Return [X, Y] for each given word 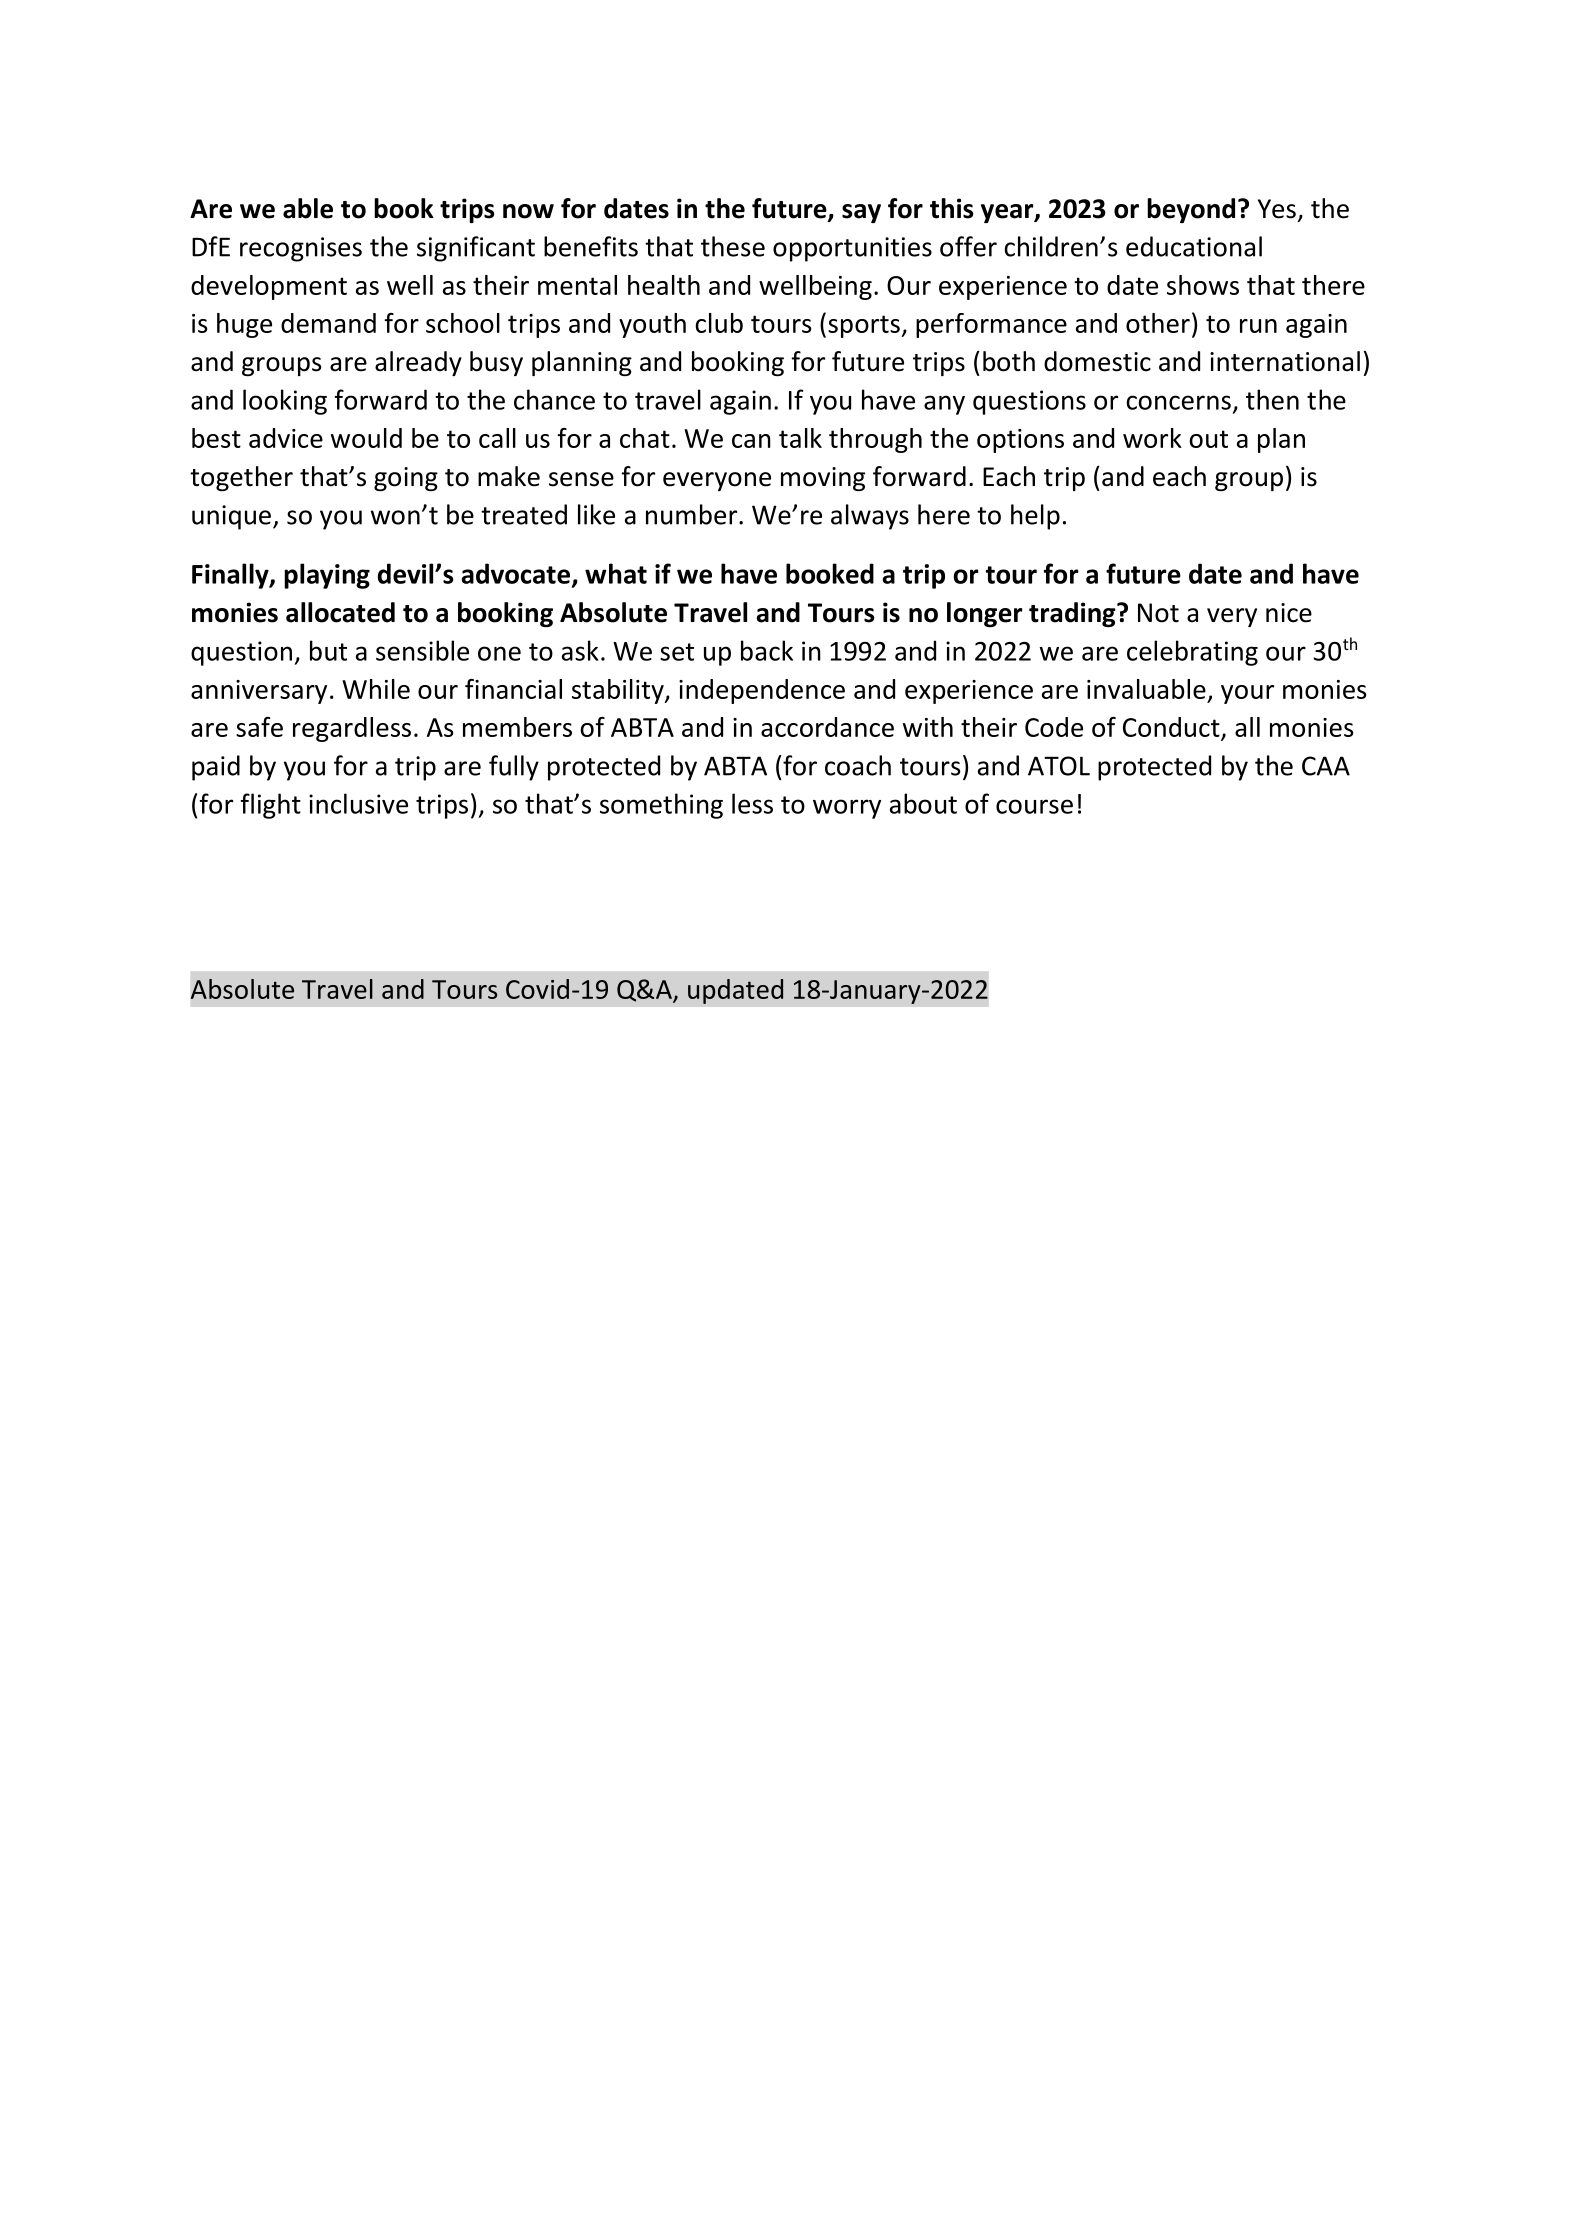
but [328, 650]
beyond [1191, 210]
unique [231, 517]
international [1285, 361]
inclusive [358, 803]
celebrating [1192, 653]
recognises [301, 249]
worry [847, 809]
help [1035, 517]
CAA [1326, 766]
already [418, 363]
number [693, 514]
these [733, 246]
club [719, 323]
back [767, 650]
